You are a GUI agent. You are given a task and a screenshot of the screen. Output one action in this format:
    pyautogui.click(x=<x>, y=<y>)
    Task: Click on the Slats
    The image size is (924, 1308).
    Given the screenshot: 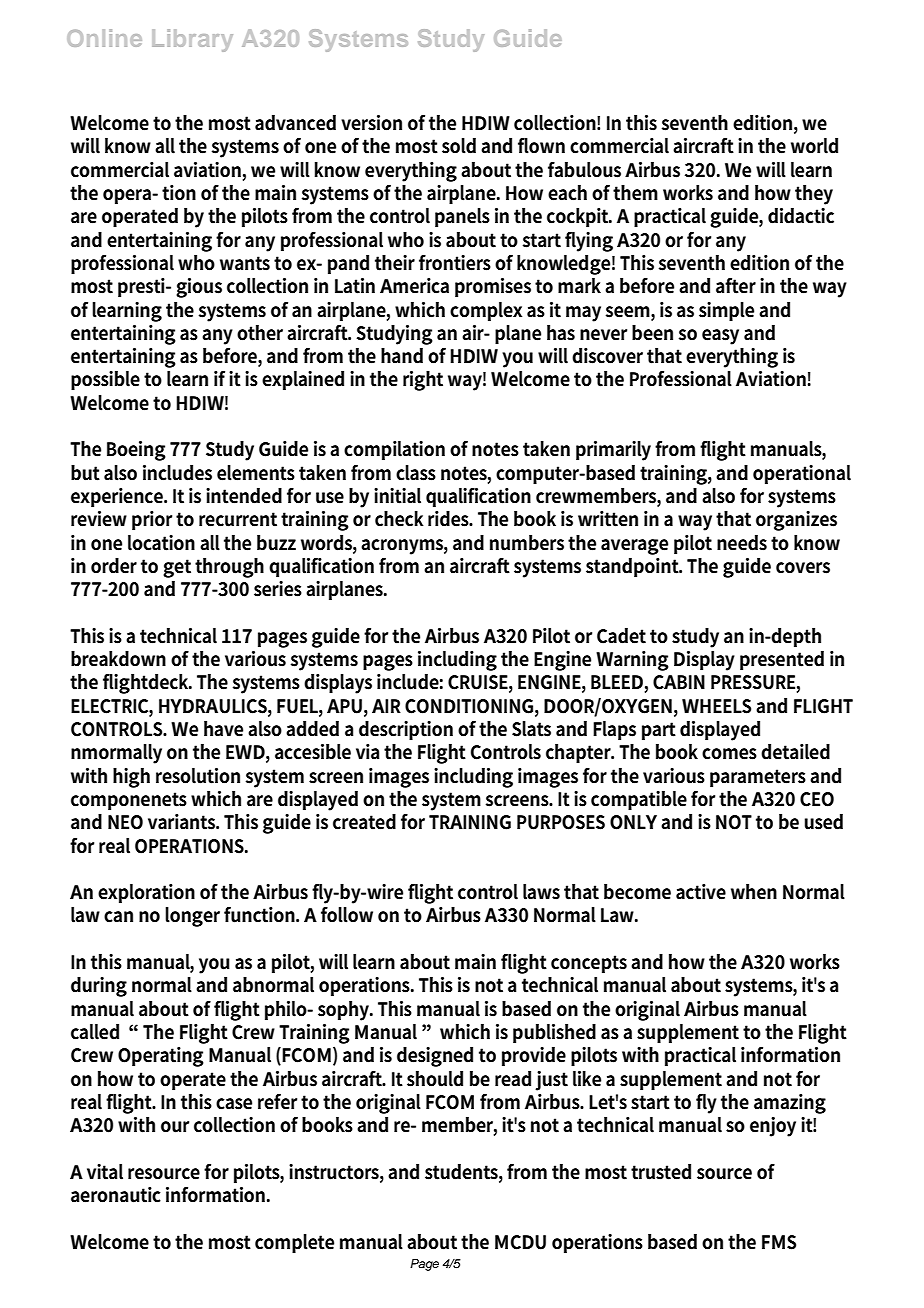 What is the action you would take?
    pyautogui.click(x=531, y=729)
